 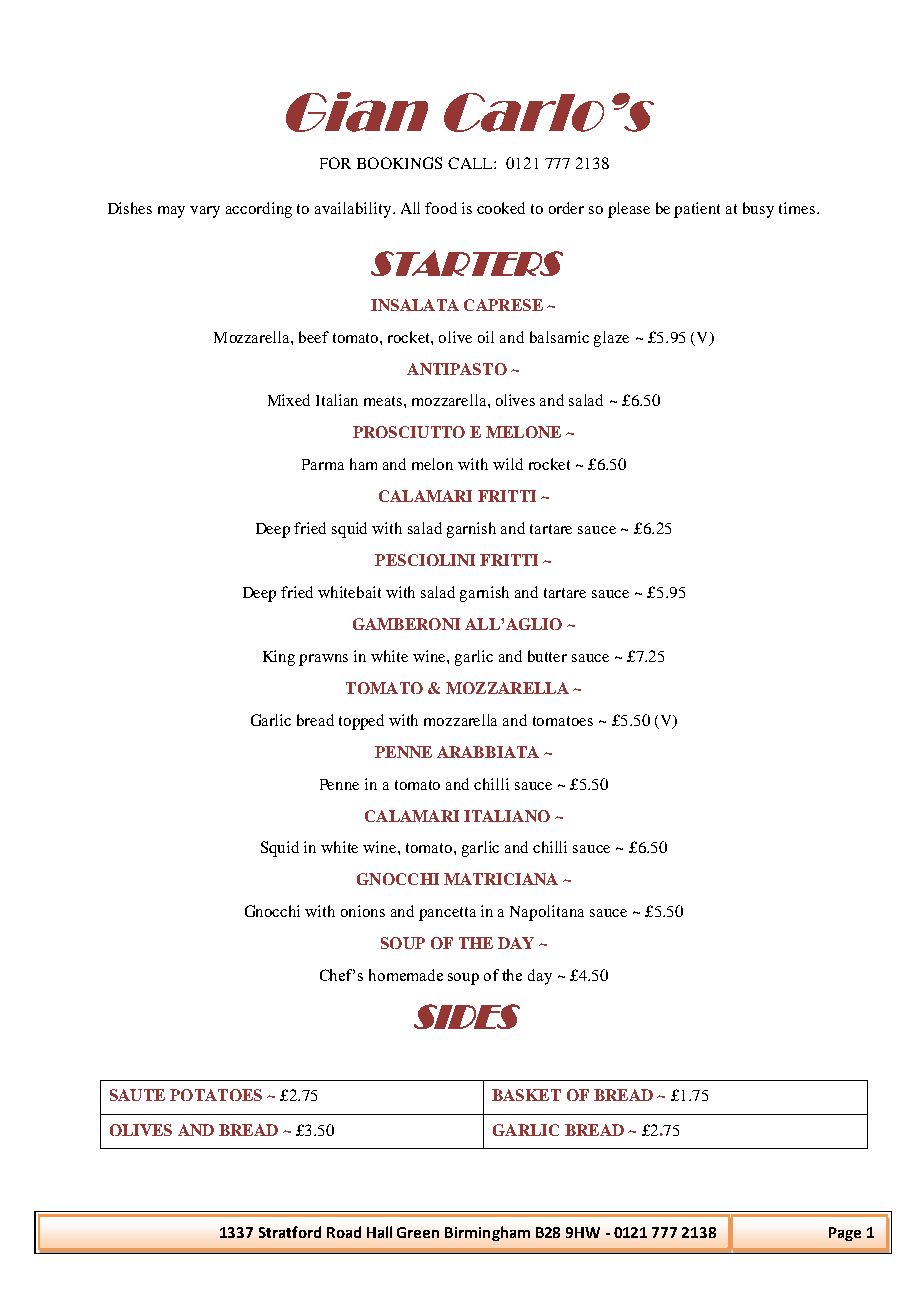 I want to click on glaze, so click(x=611, y=339).
